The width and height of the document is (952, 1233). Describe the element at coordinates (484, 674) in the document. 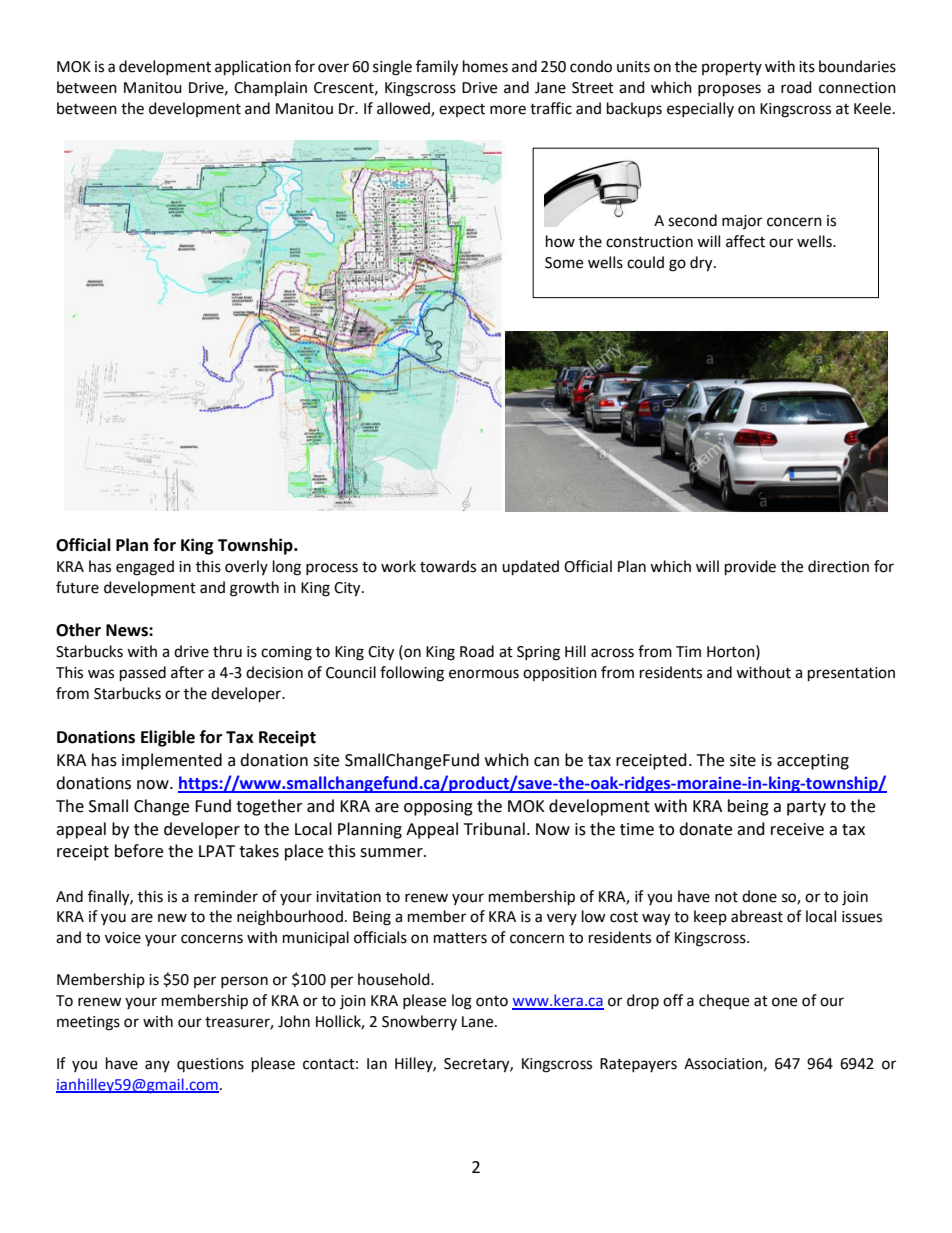

I see `enormous` at that location.
